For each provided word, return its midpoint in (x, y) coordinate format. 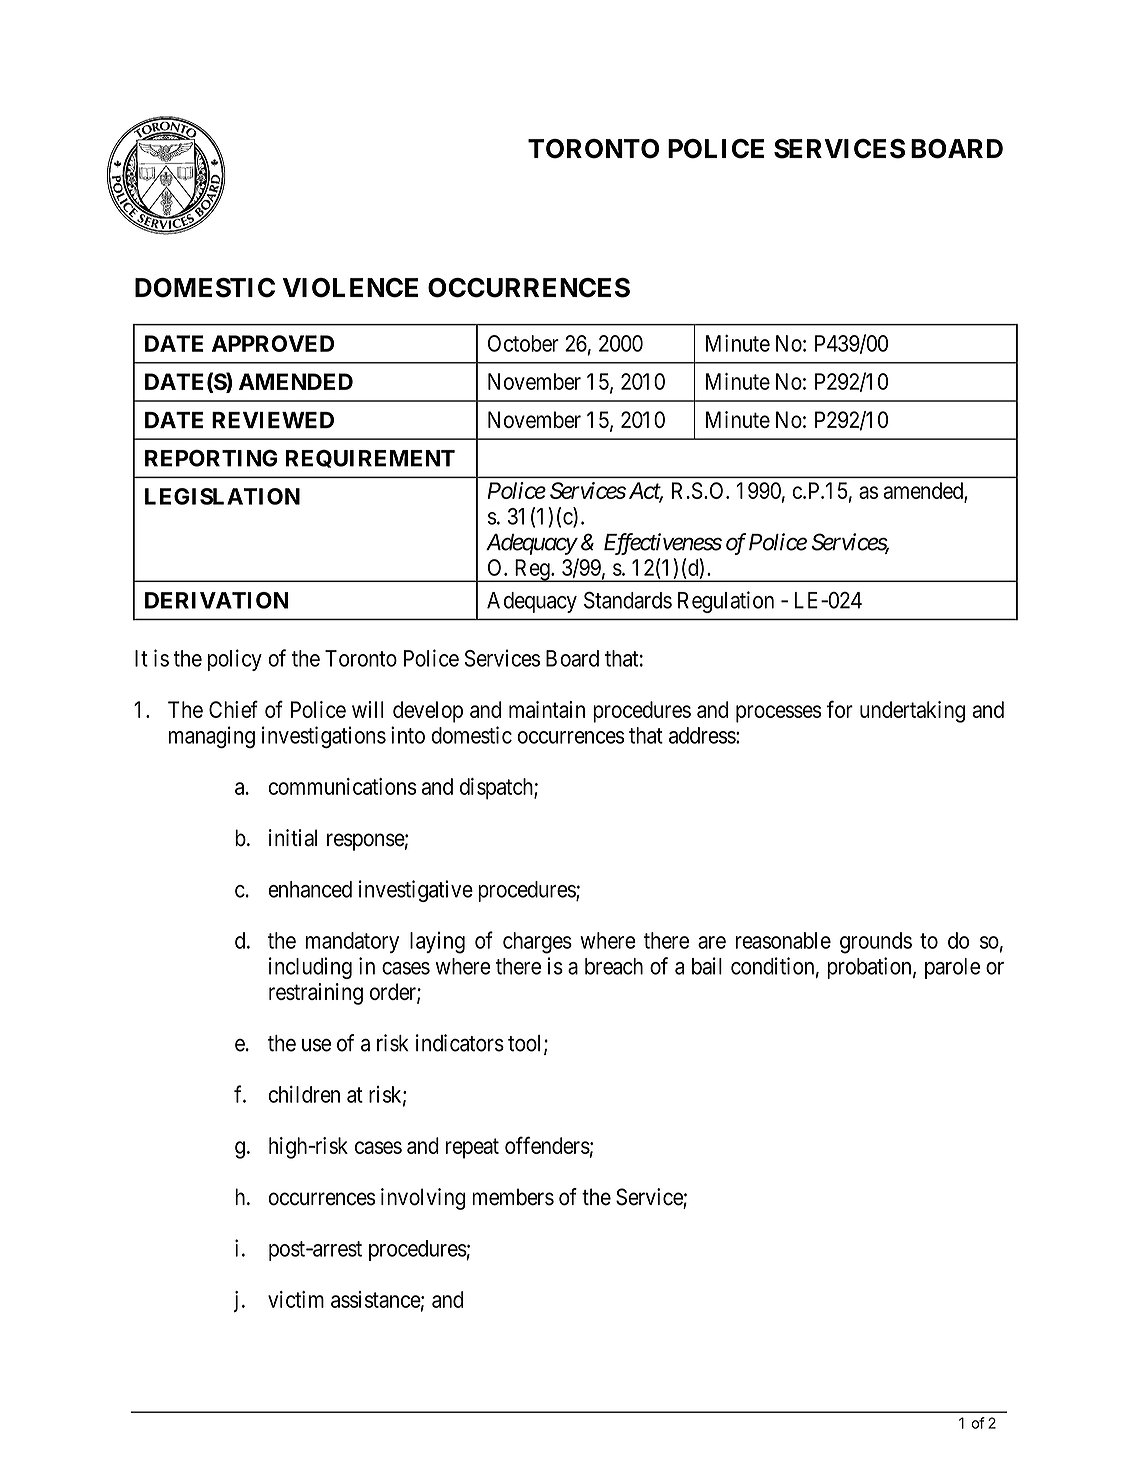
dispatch (497, 789)
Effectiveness (663, 544)
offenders (547, 1145)
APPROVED (273, 343)
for (840, 709)
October (523, 343)
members (513, 1197)
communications (342, 786)
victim (296, 1299)
